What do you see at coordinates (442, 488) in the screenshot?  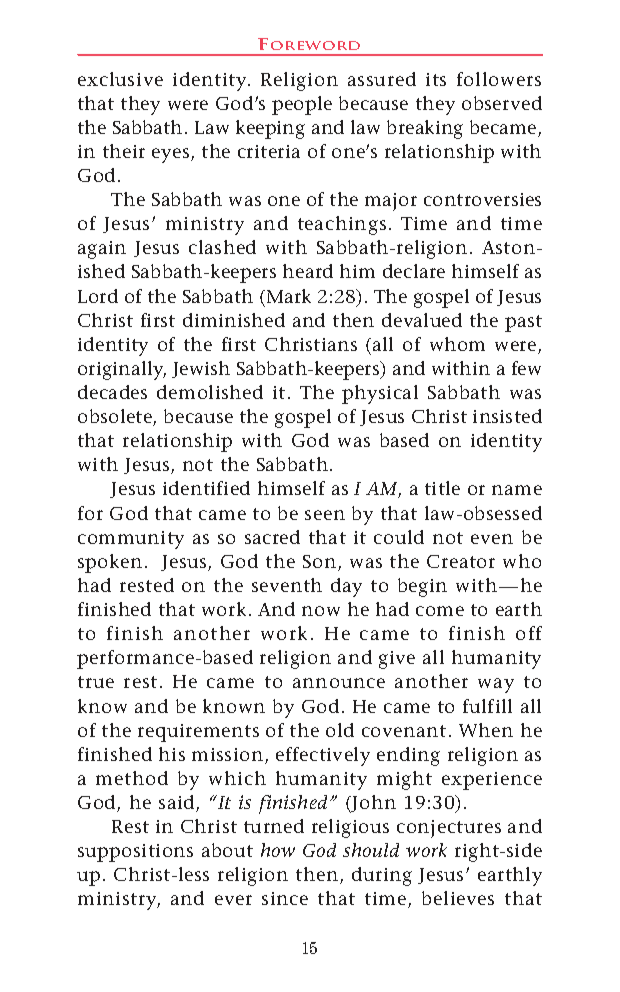 I see `title` at bounding box center [442, 488].
